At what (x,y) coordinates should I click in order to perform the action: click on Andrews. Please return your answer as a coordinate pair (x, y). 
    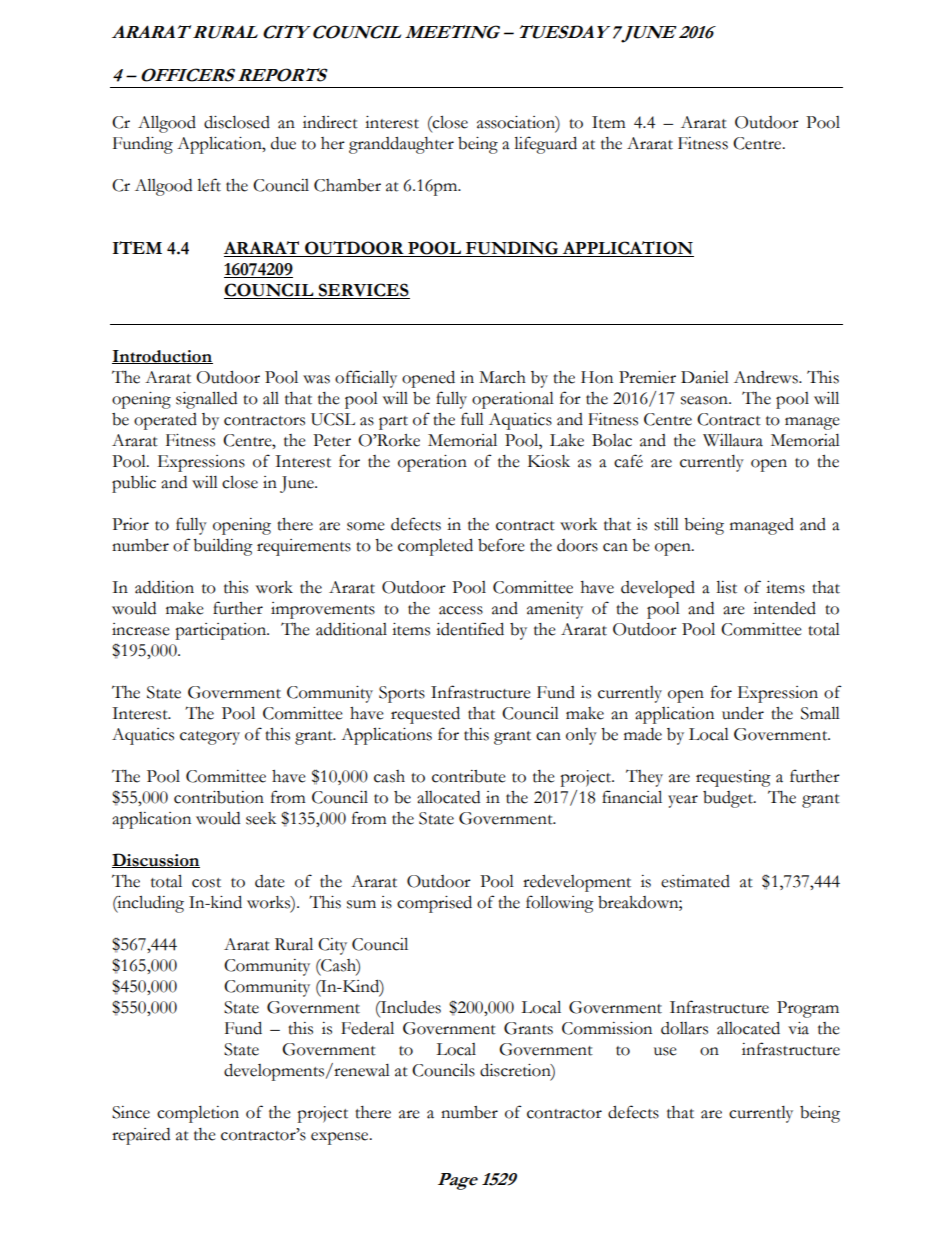
    Looking at the image, I should click on (767, 377).
